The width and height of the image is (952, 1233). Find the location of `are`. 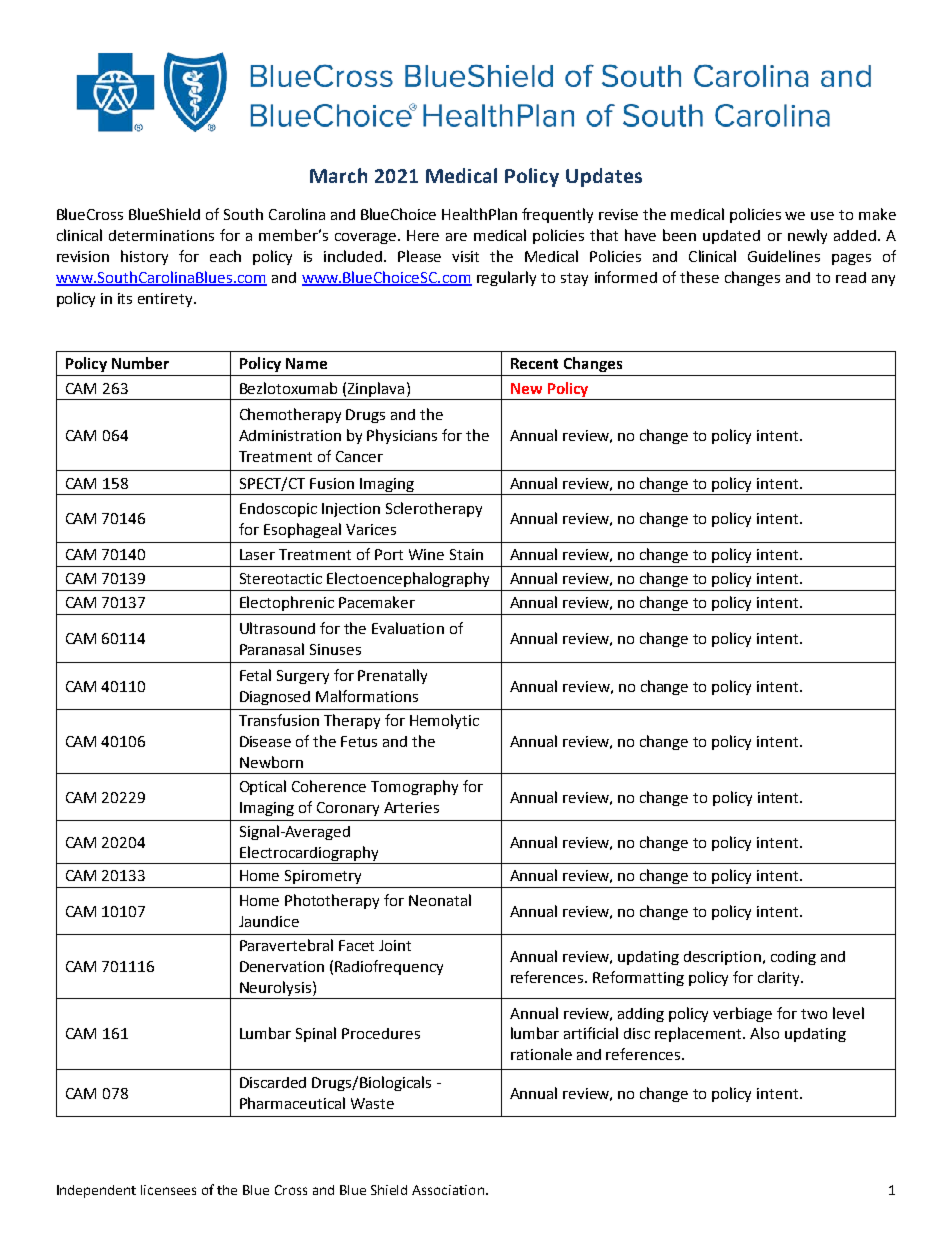

are is located at coordinates (456, 237).
